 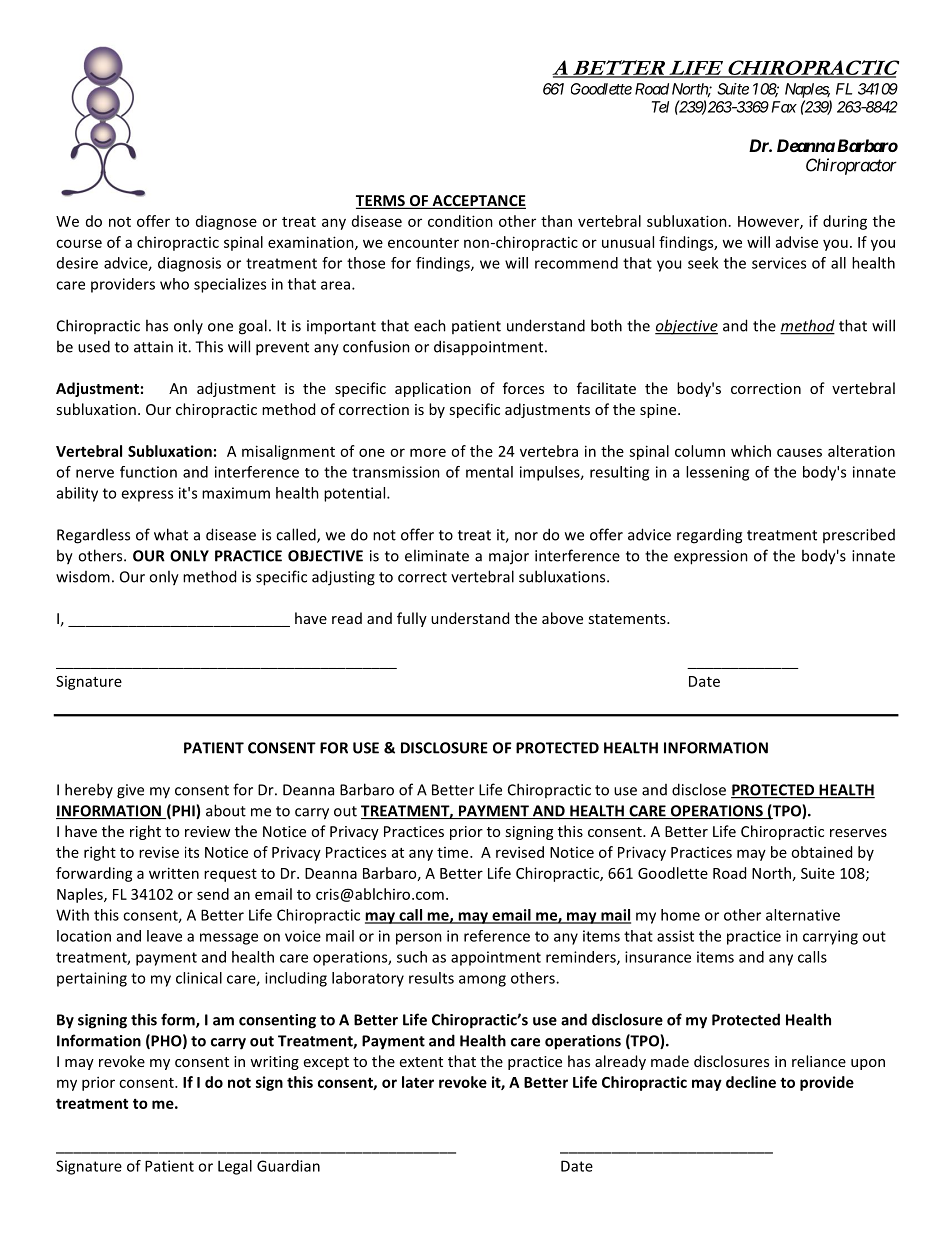 I want to click on Legal, so click(x=235, y=1167).
